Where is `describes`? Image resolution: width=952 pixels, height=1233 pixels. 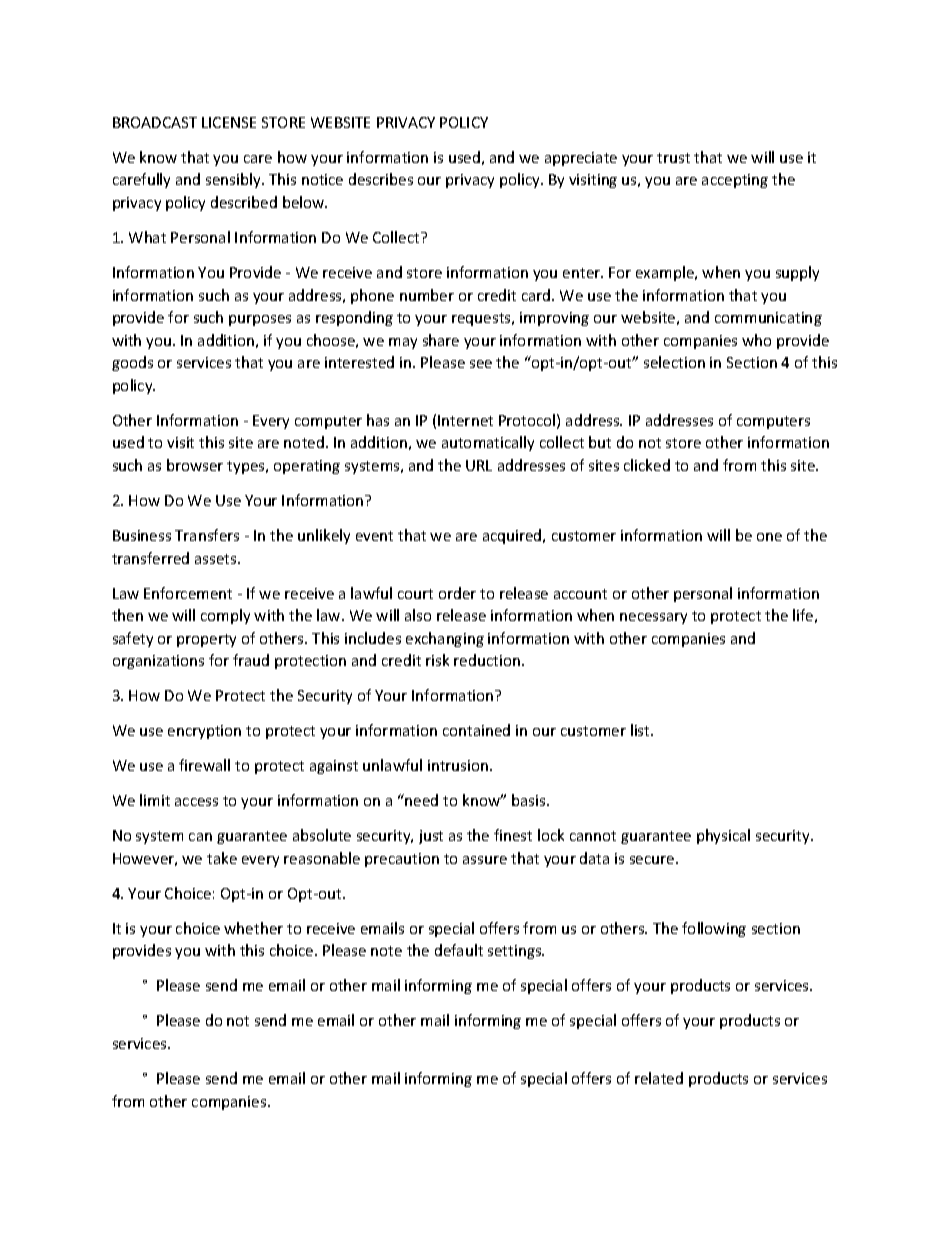
describes is located at coordinates (381, 179).
